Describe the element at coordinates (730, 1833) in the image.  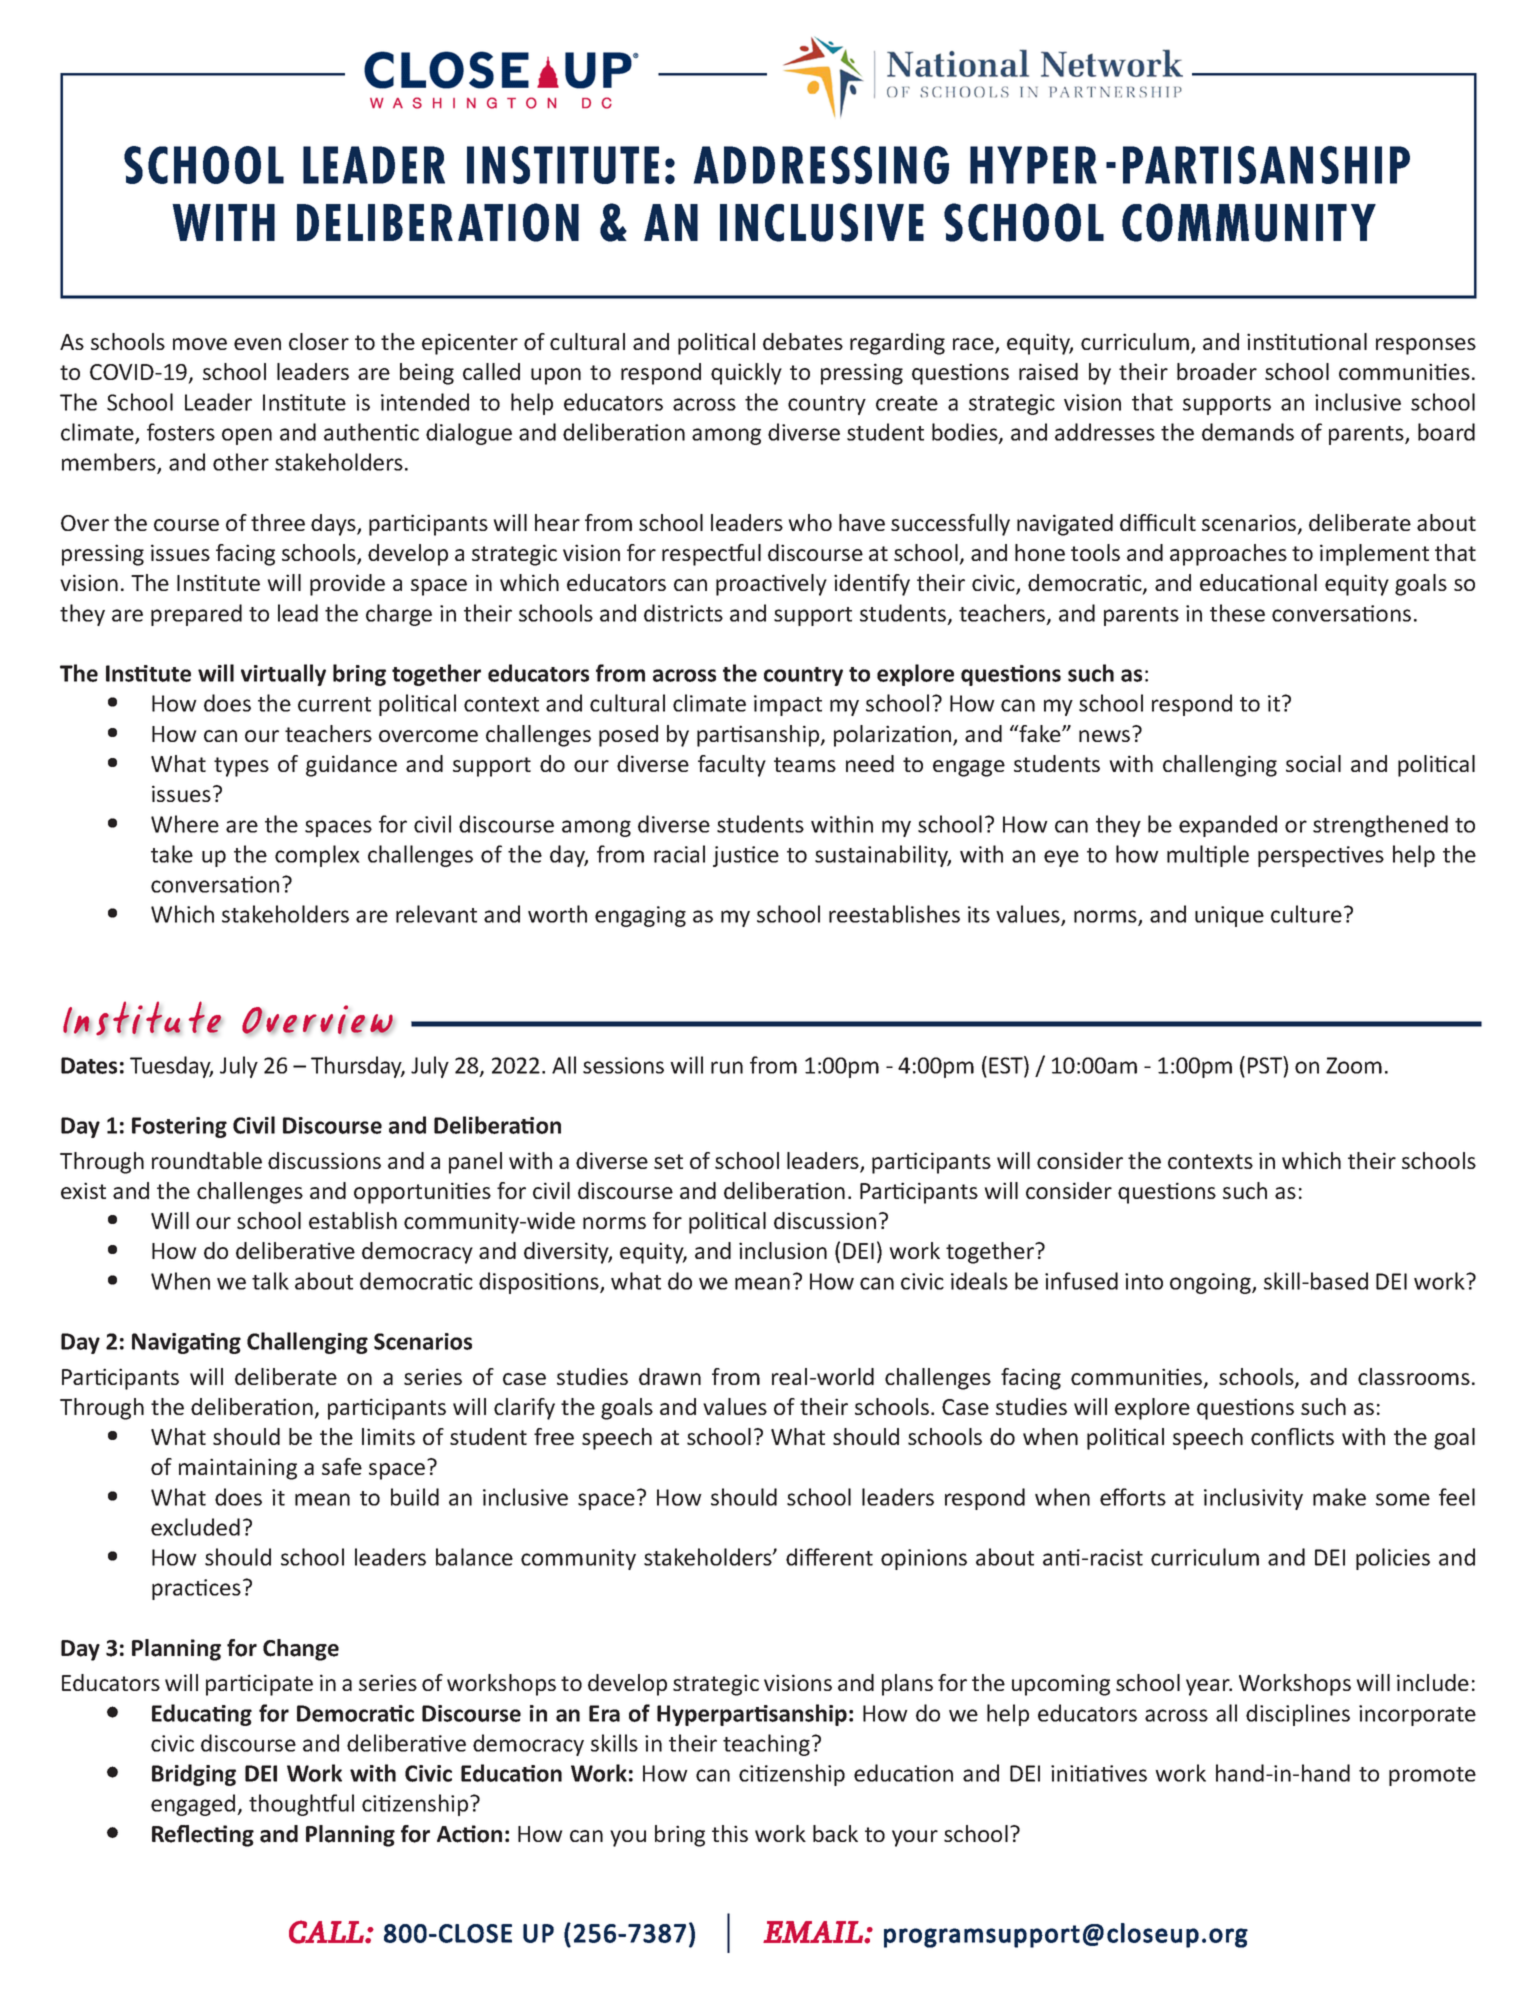
I see `this` at that location.
